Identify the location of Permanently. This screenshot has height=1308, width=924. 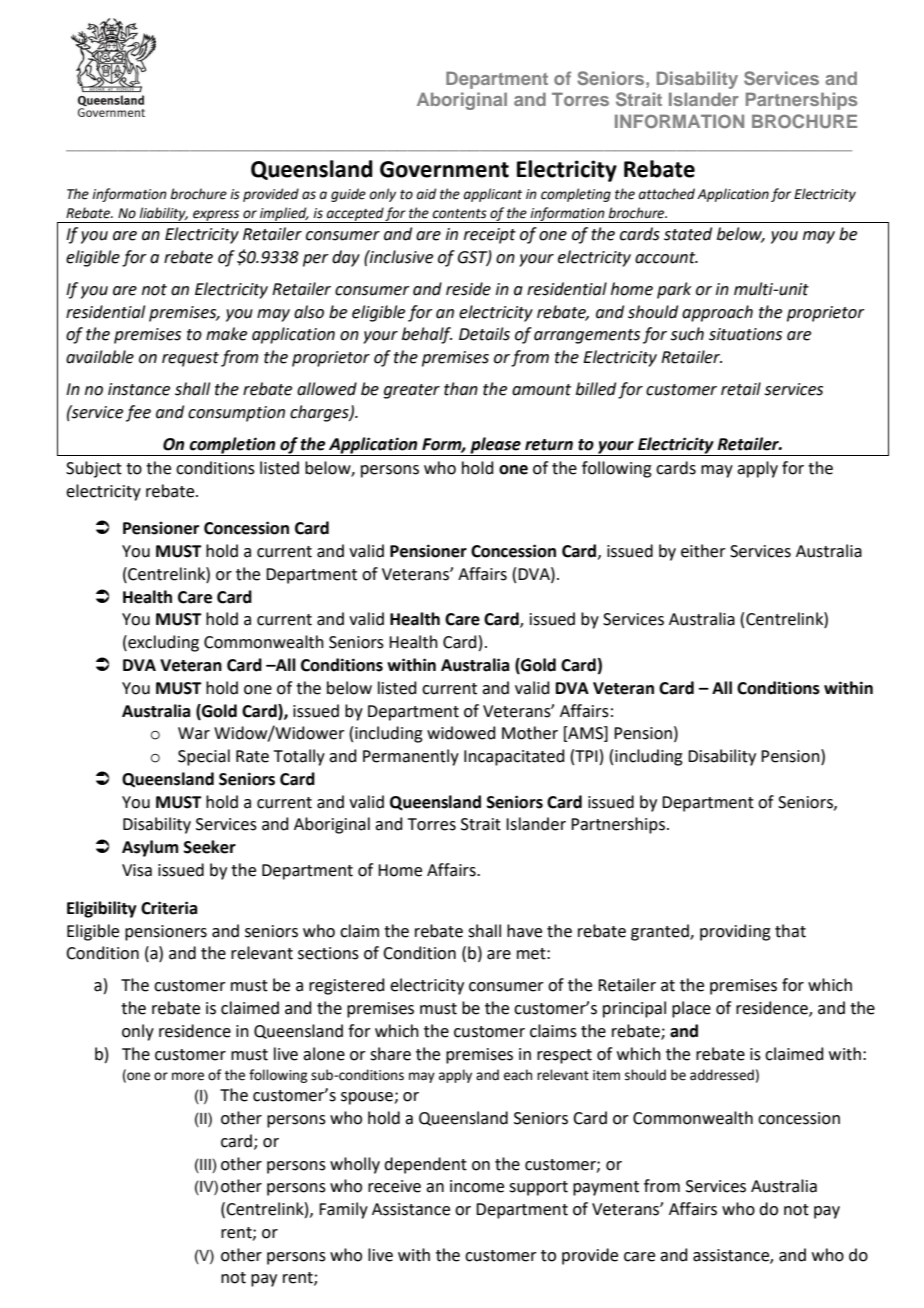
(411, 757).
